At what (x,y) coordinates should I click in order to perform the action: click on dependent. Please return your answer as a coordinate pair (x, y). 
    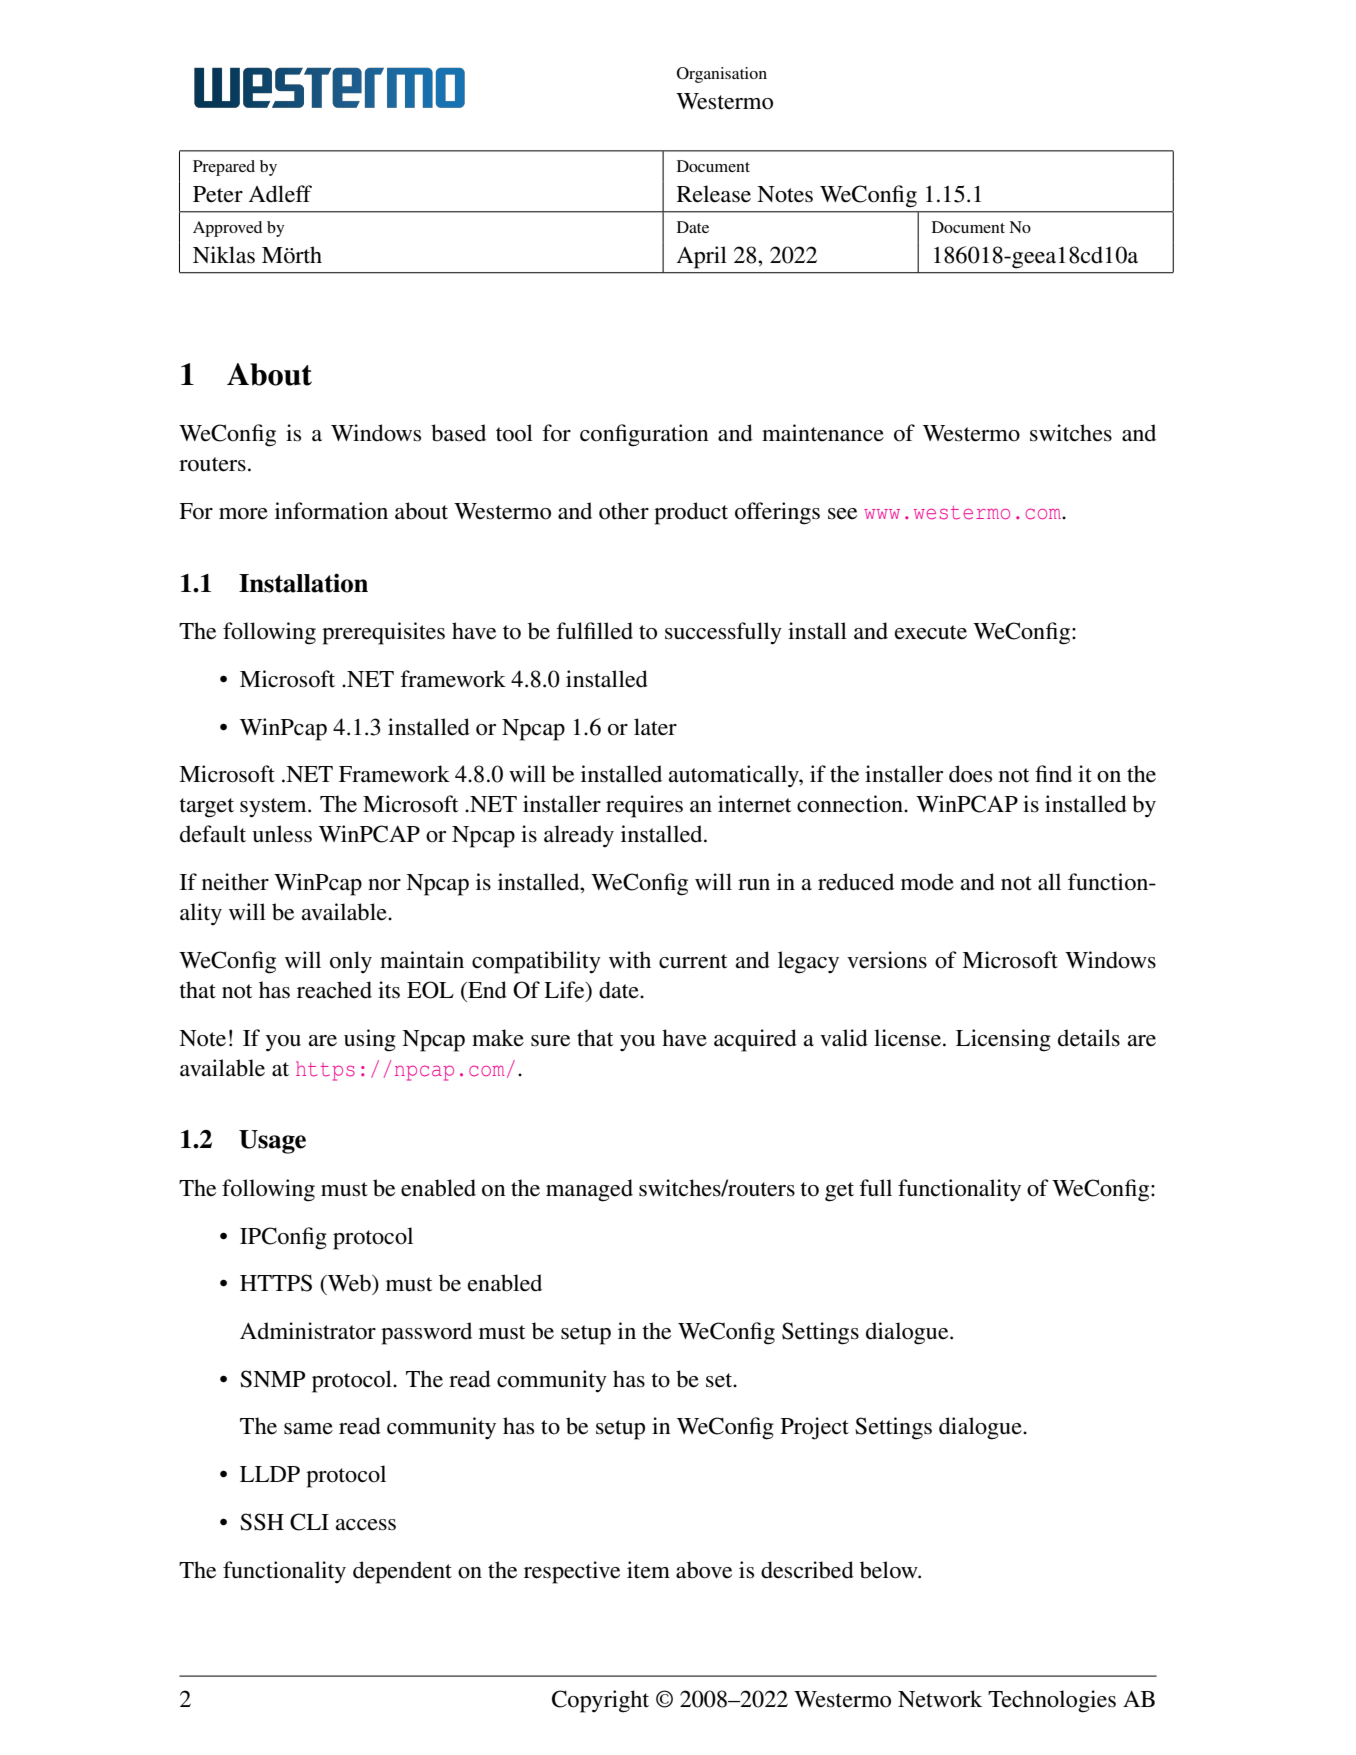
    Looking at the image, I should click on (402, 1572).
